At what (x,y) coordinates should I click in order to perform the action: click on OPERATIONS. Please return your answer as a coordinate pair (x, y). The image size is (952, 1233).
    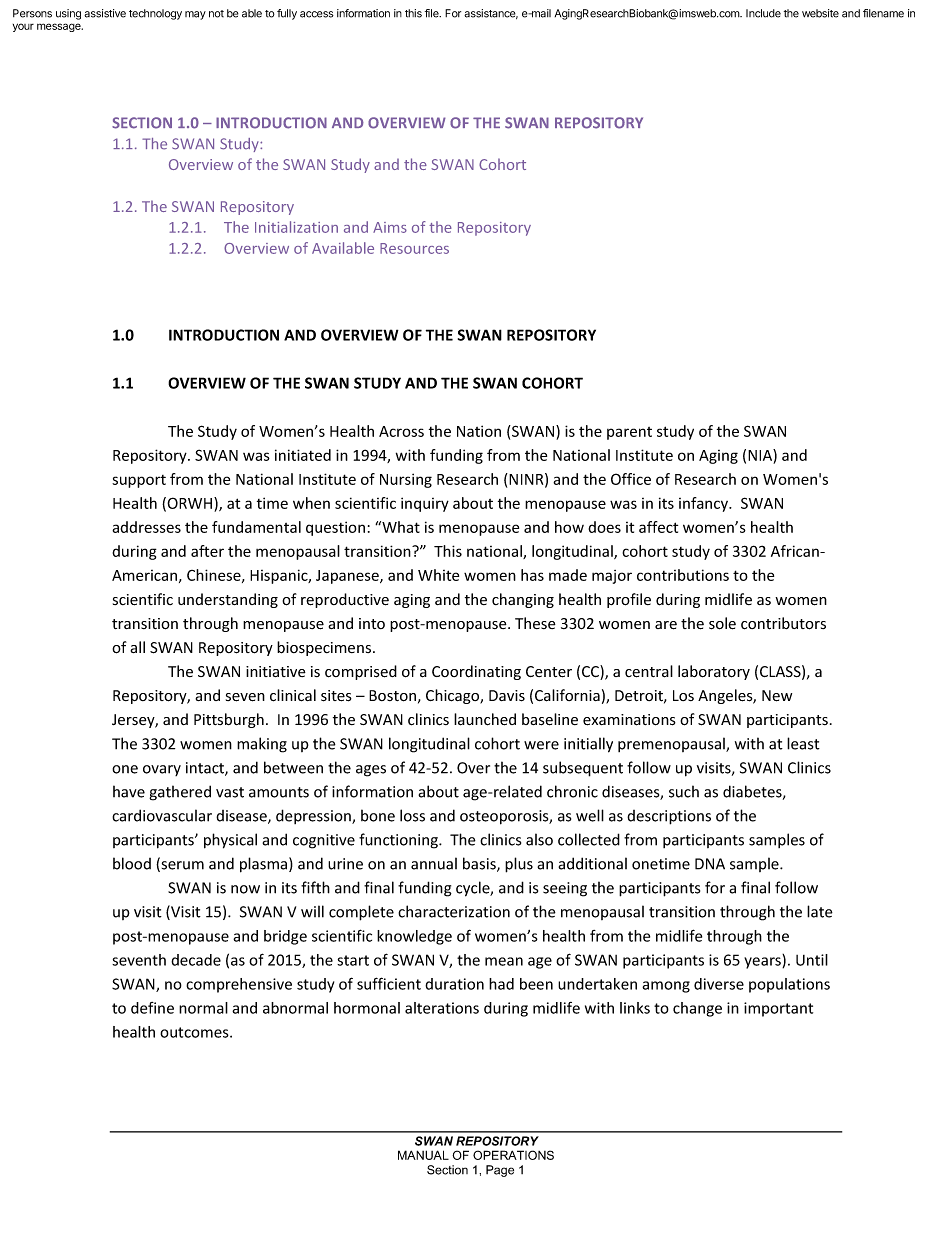
    Looking at the image, I should click on (513, 1155).
